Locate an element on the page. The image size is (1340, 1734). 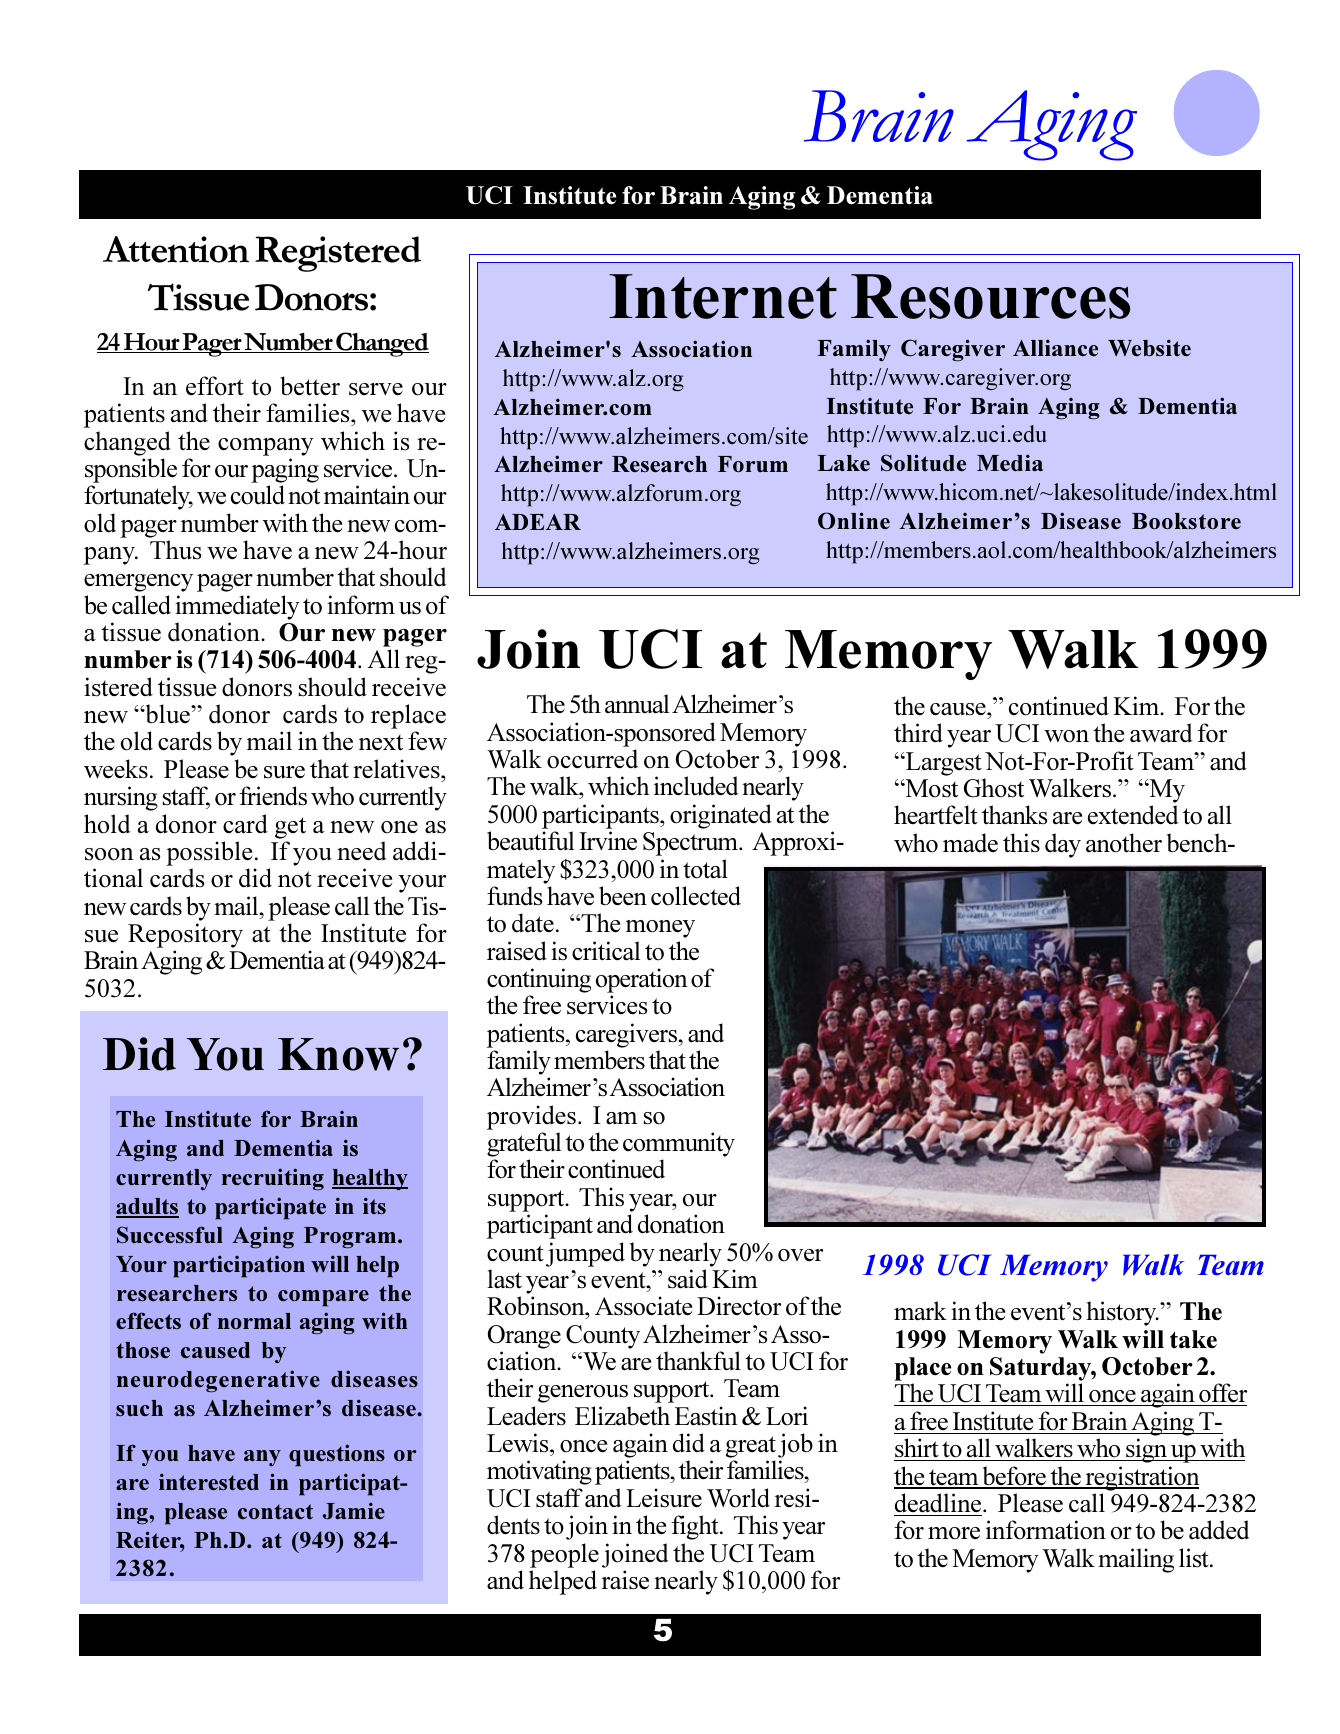
Internet is located at coordinates (723, 296).
